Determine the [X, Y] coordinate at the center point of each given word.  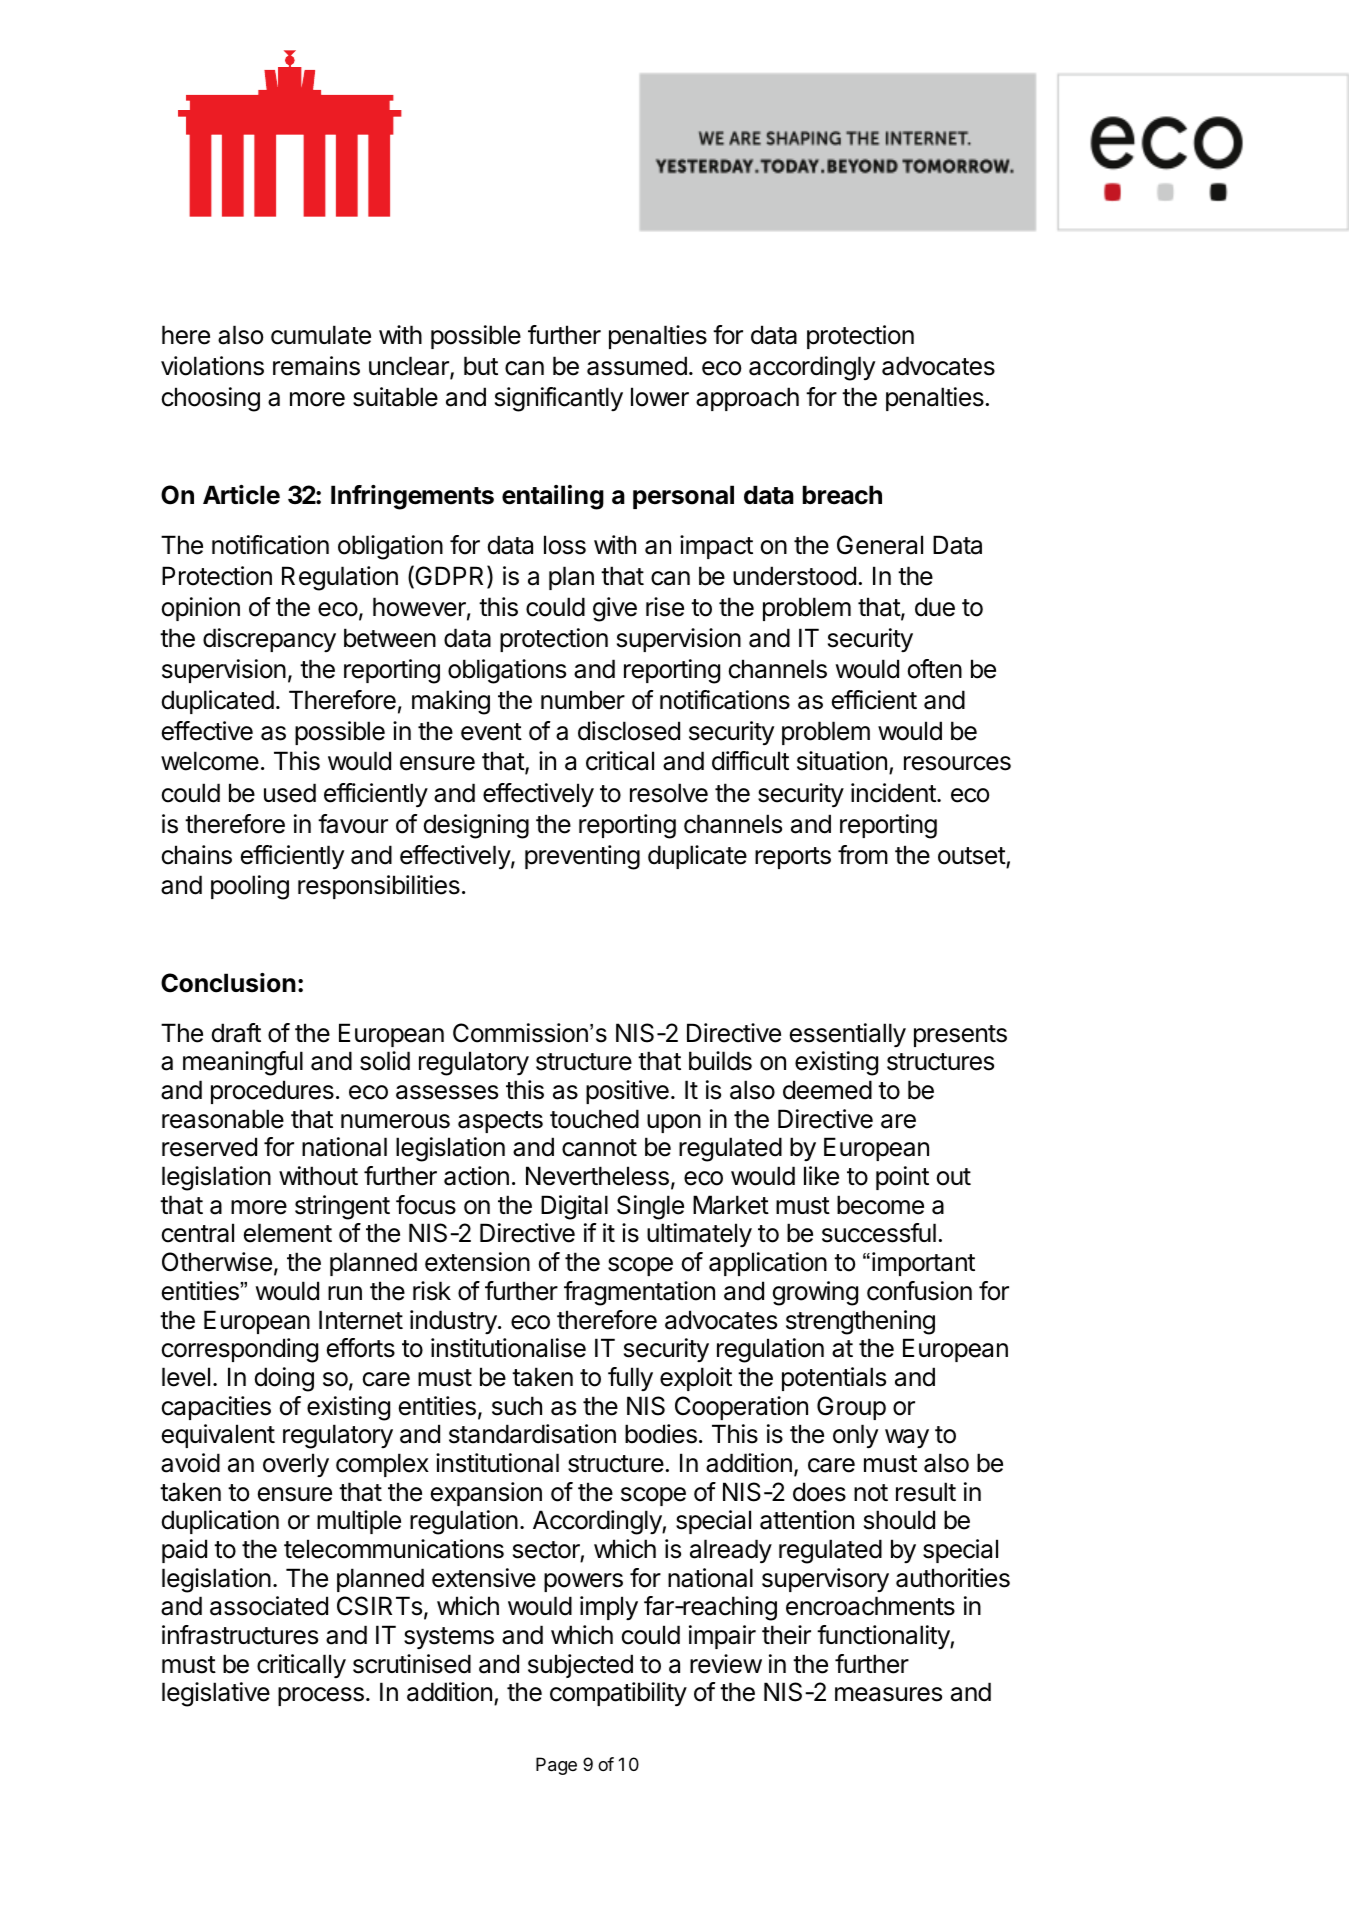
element [288, 1233]
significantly [559, 399]
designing [476, 826]
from [863, 855]
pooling [250, 887]
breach [842, 495]
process [321, 1696]
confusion [919, 1291]
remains [316, 366]
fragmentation [639, 1293]
